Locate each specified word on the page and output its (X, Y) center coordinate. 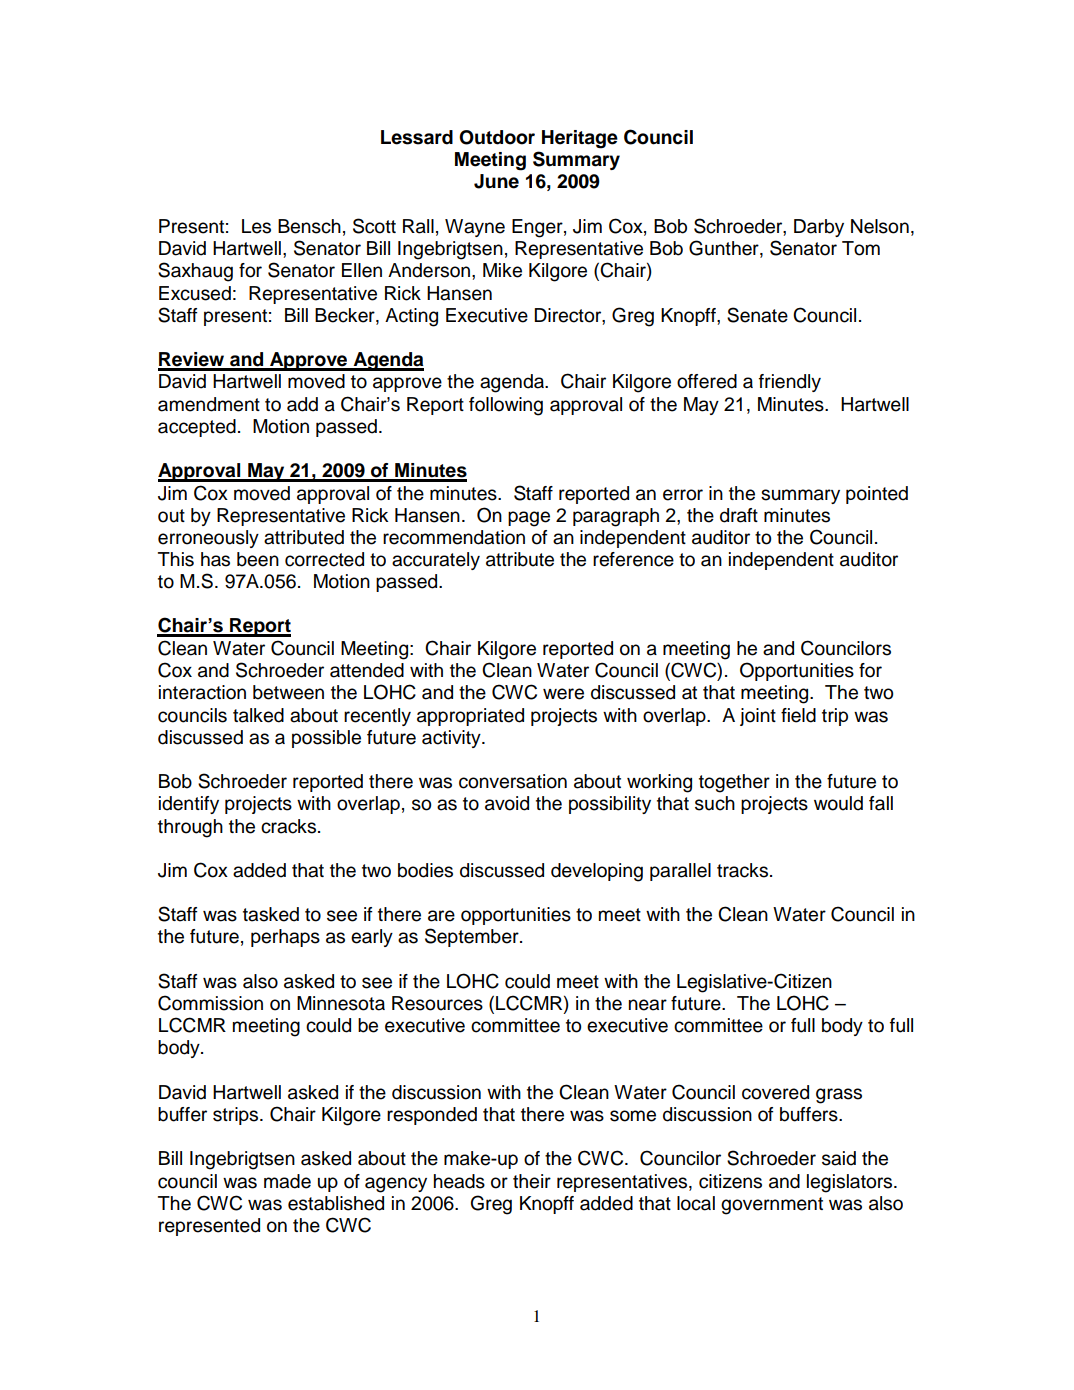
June (496, 181)
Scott (374, 226)
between (288, 692)
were (563, 694)
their (532, 1181)
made (287, 1181)
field (798, 715)
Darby (819, 228)
